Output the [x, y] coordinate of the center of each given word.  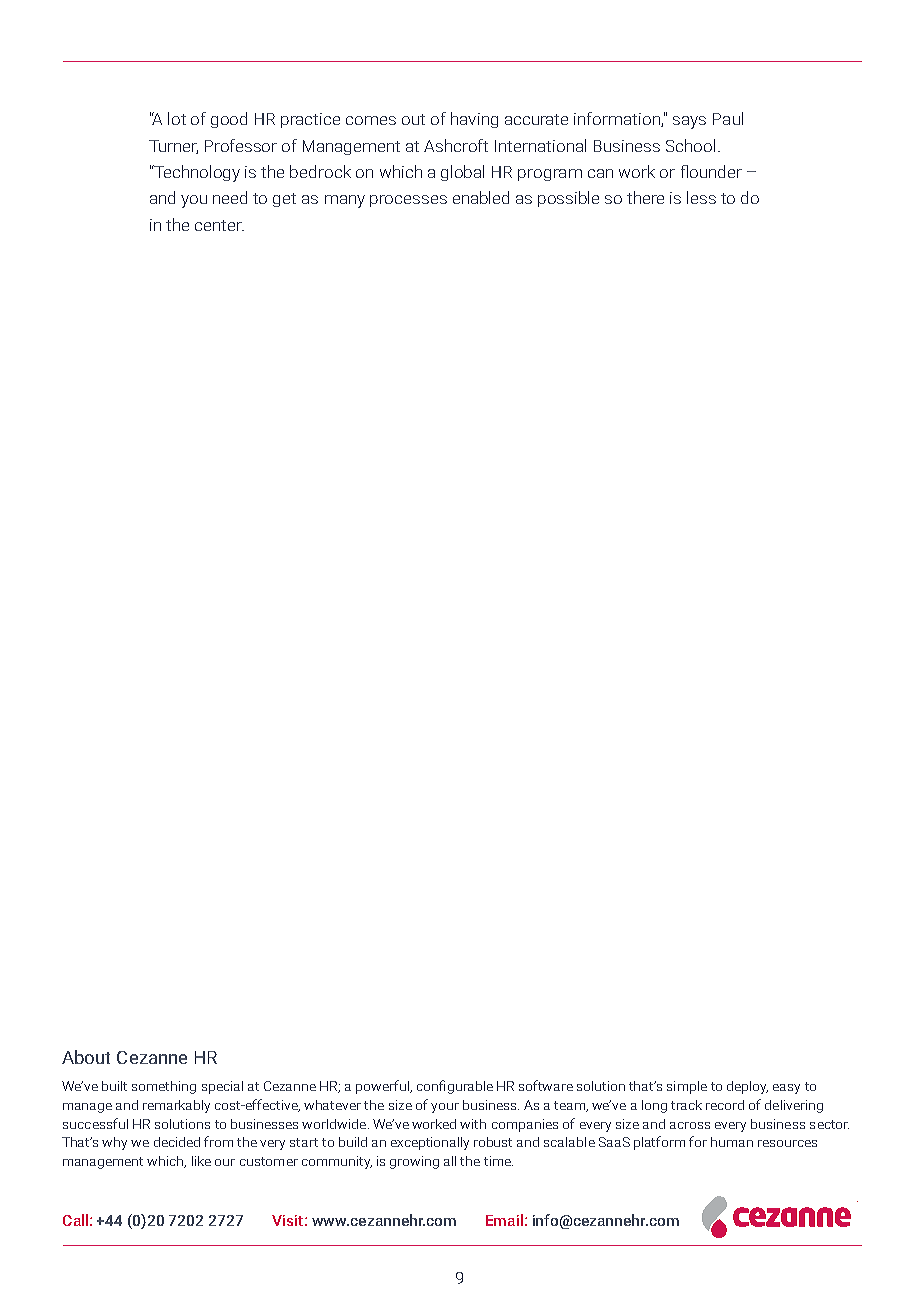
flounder [711, 171]
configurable [455, 1087]
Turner [173, 147]
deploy [747, 1087]
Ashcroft [456, 145]
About [86, 1057]
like [201, 1161]
